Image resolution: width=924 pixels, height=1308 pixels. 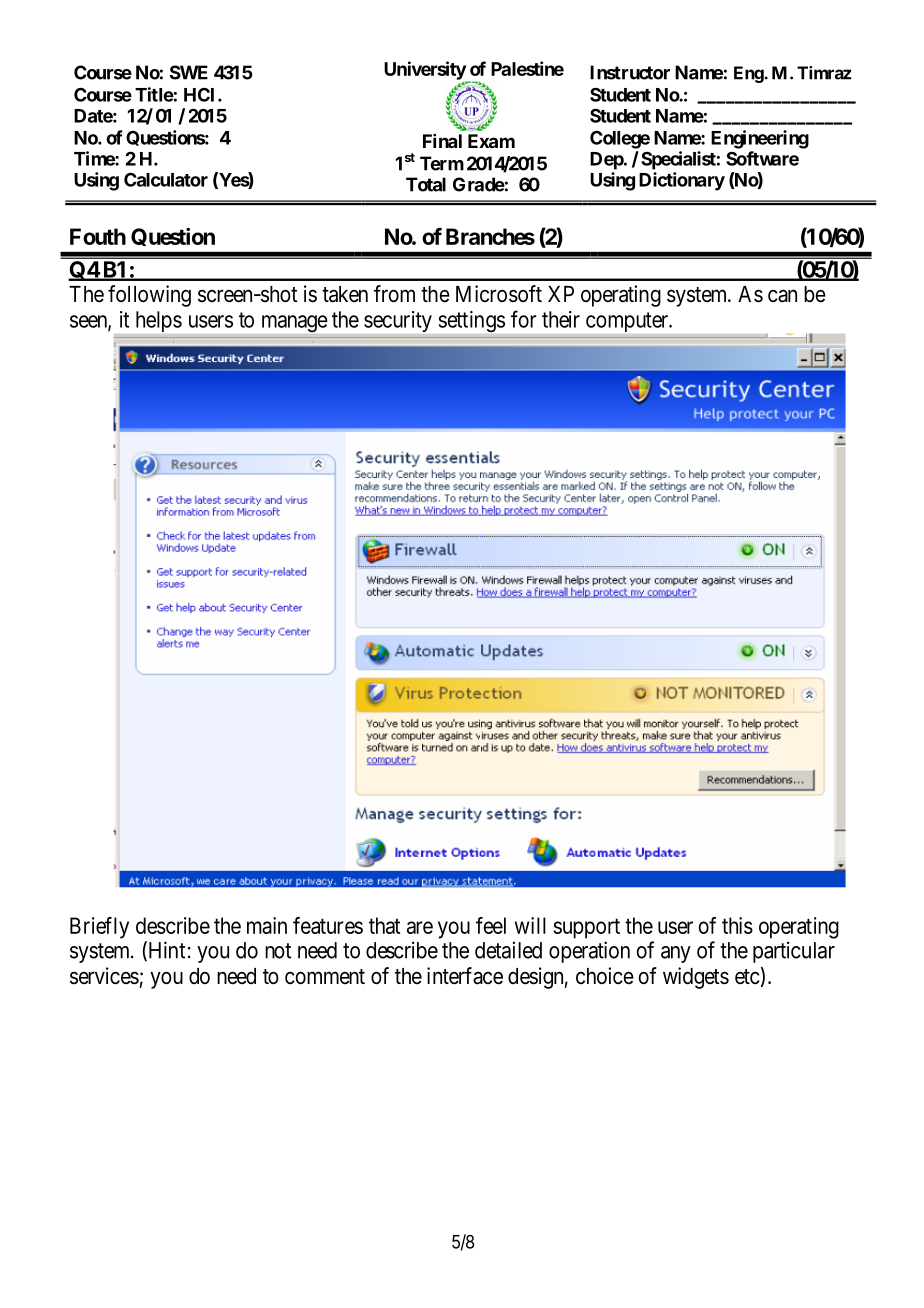 What do you see at coordinates (159, 321) in the image?
I see `helps` at bounding box center [159, 321].
